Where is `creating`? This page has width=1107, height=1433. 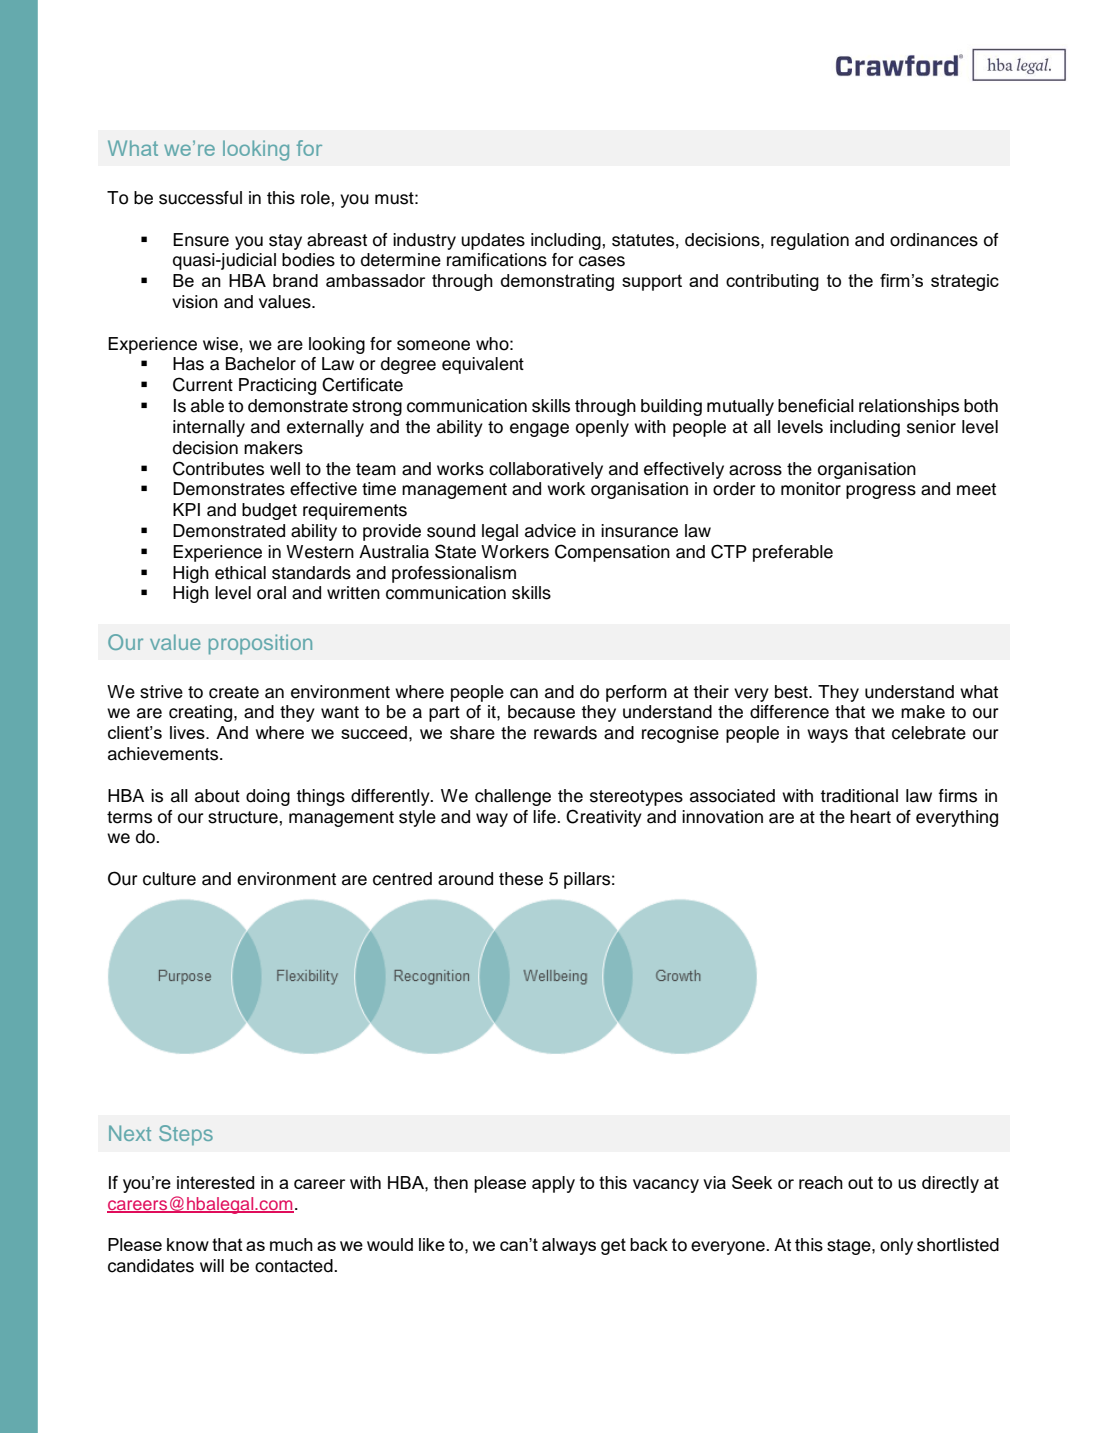 creating is located at coordinates (202, 713).
